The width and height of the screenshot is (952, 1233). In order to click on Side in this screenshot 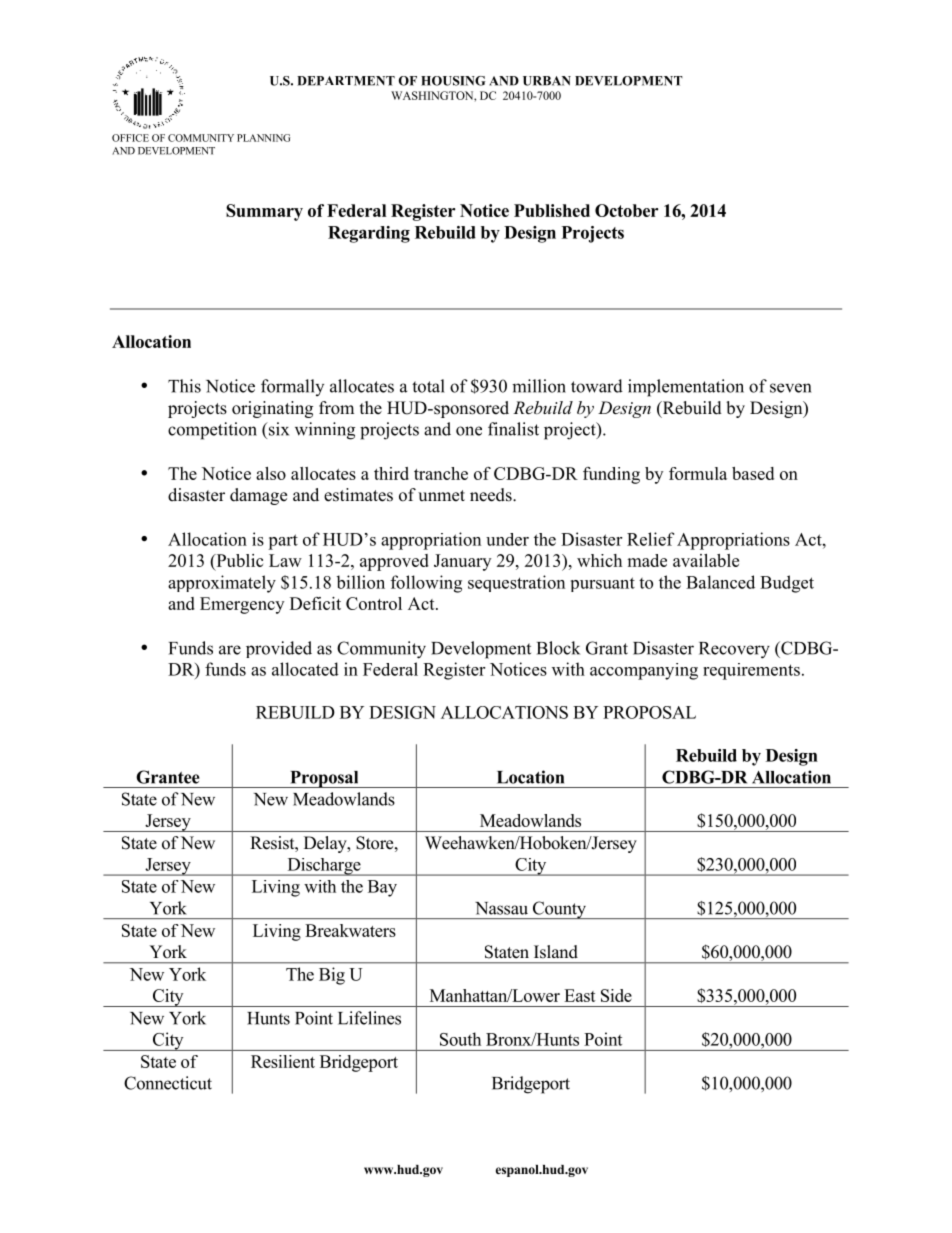, I will do `click(616, 995)`.
